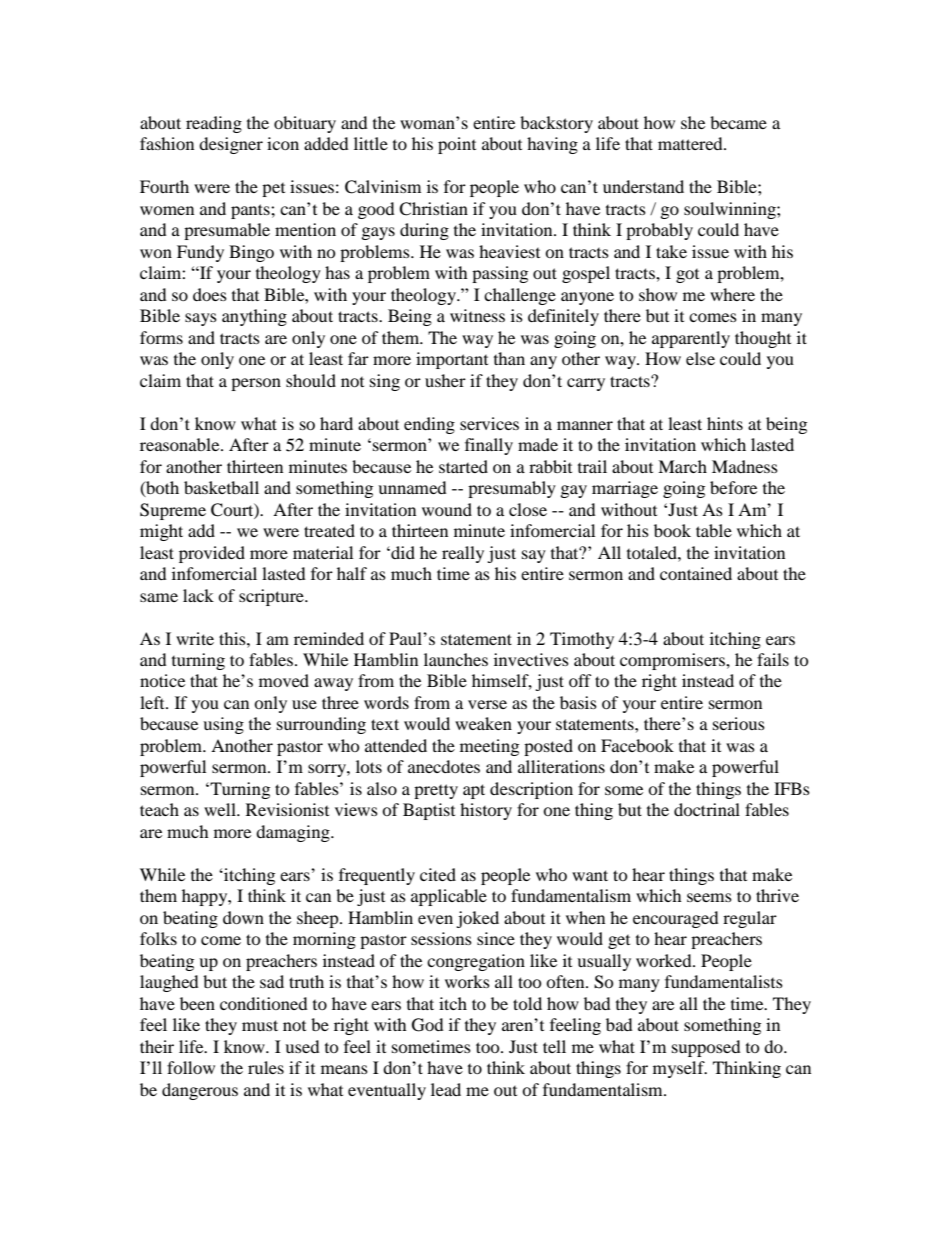 The height and width of the page is (1233, 952). I want to click on basketball, so click(221, 487).
